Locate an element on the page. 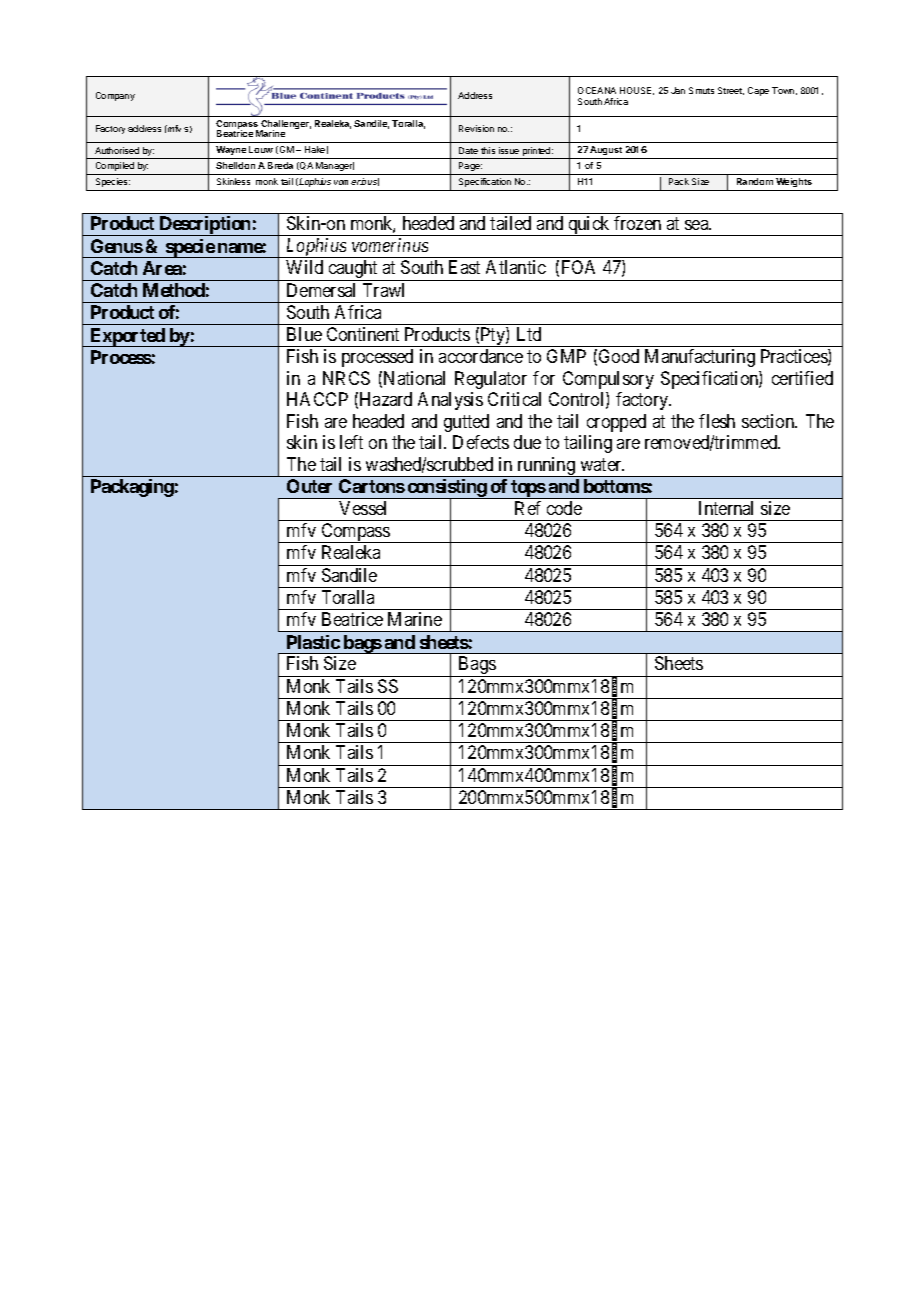  Company is located at coordinates (115, 96).
